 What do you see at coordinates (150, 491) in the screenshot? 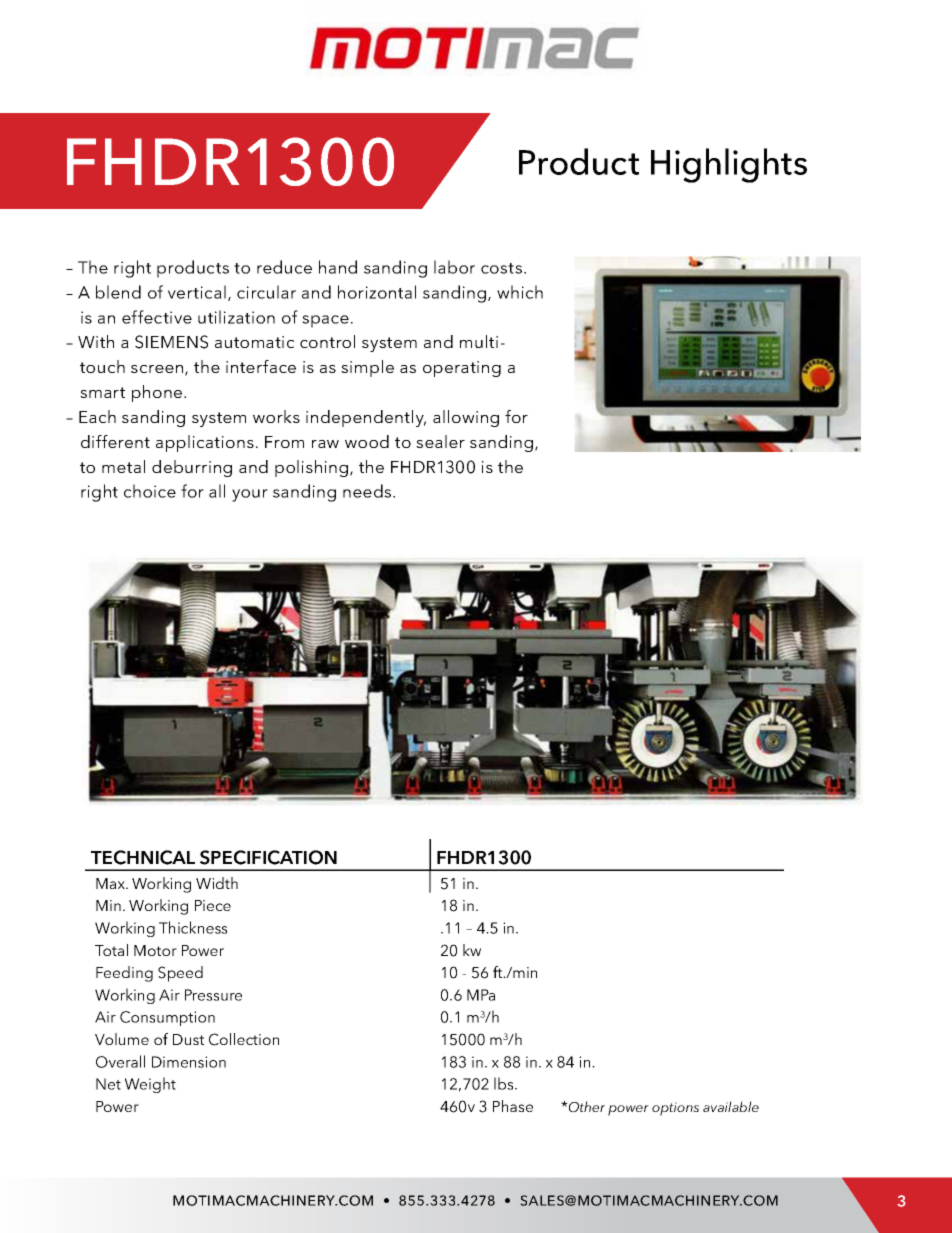
I see `choice` at bounding box center [150, 491].
